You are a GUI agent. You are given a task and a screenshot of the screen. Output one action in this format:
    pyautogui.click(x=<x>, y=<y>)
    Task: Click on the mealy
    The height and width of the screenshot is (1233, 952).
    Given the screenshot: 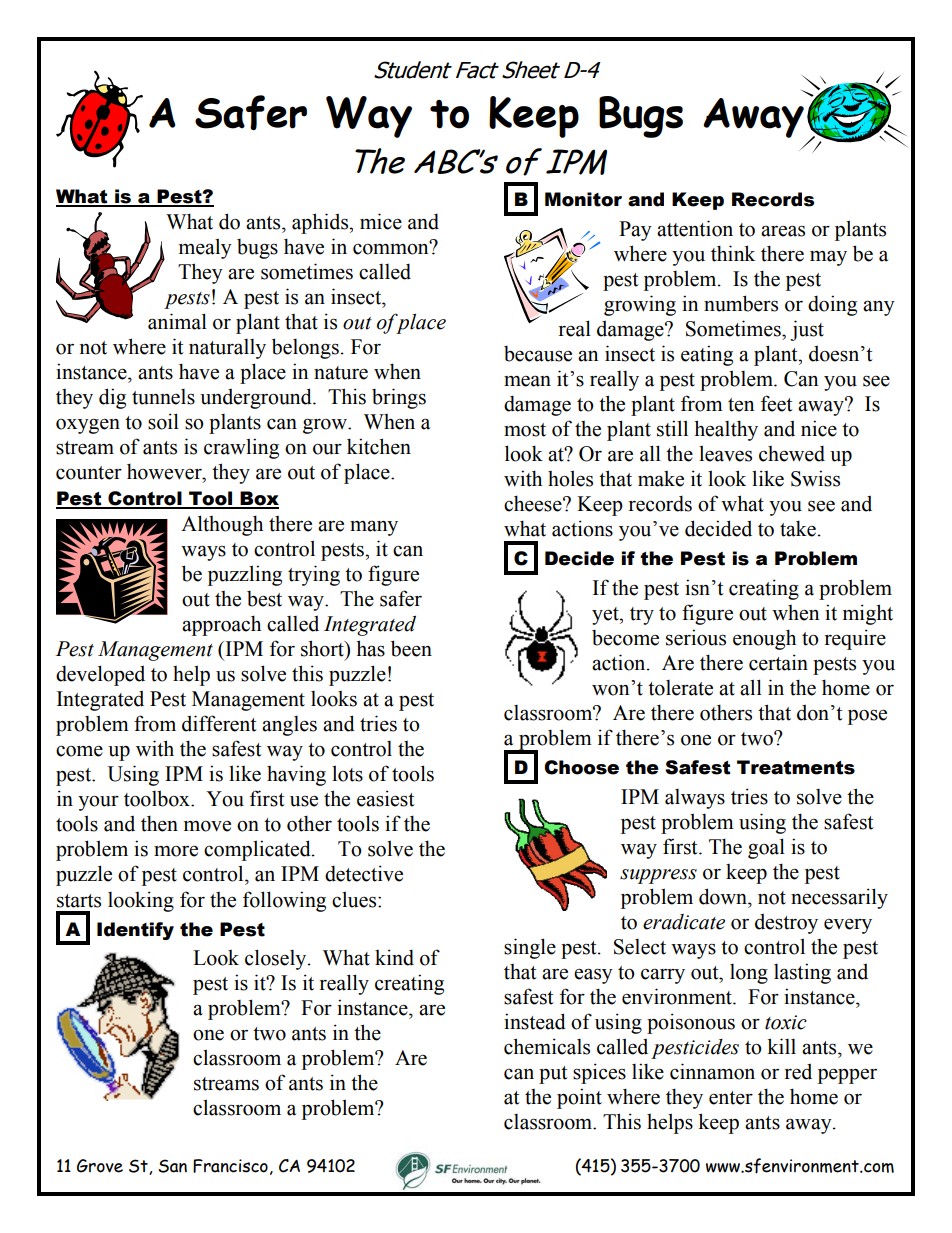 What is the action you would take?
    pyautogui.click(x=205, y=248)
